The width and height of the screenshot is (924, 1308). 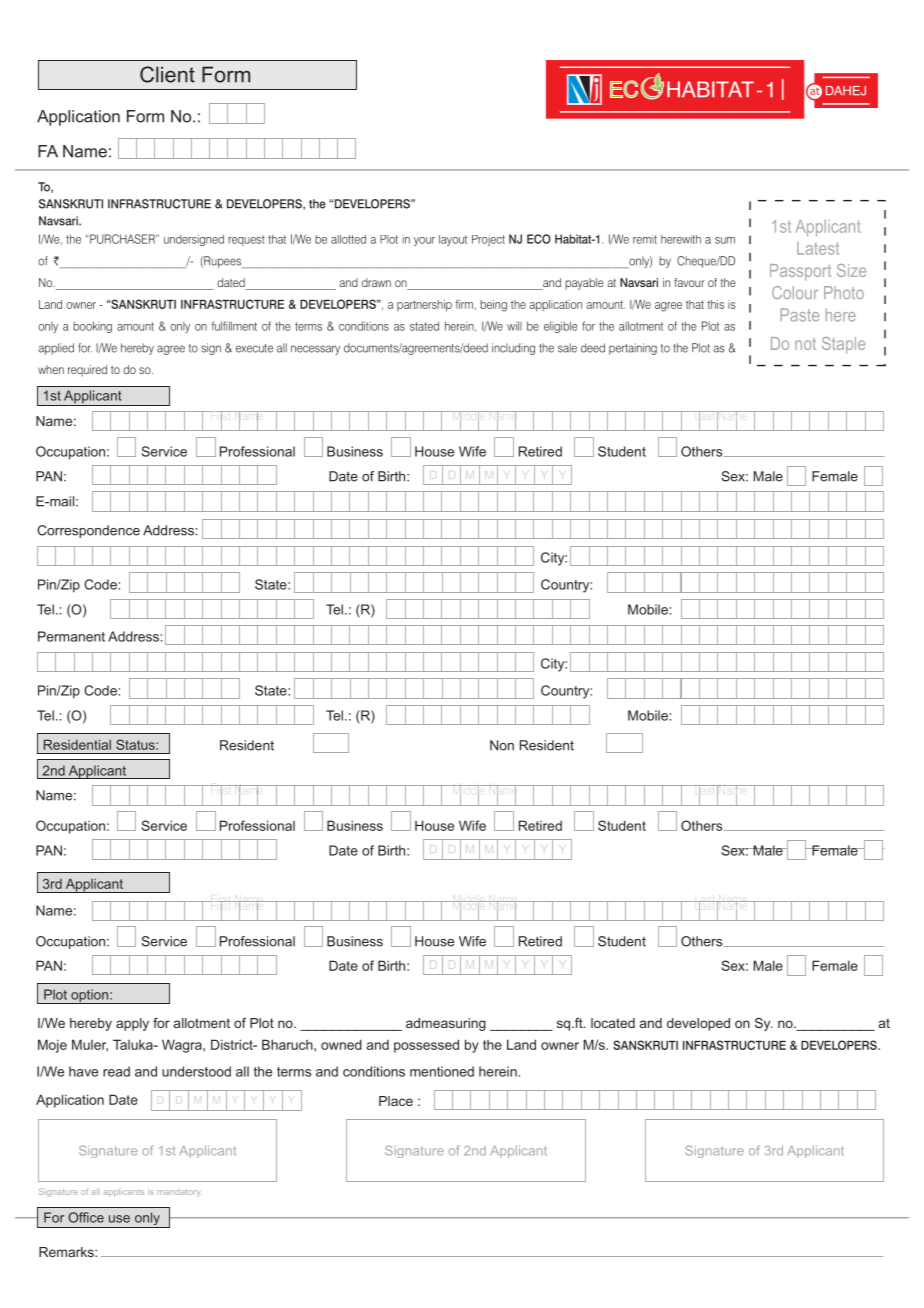 I want to click on mandatory, so click(x=179, y=1193).
